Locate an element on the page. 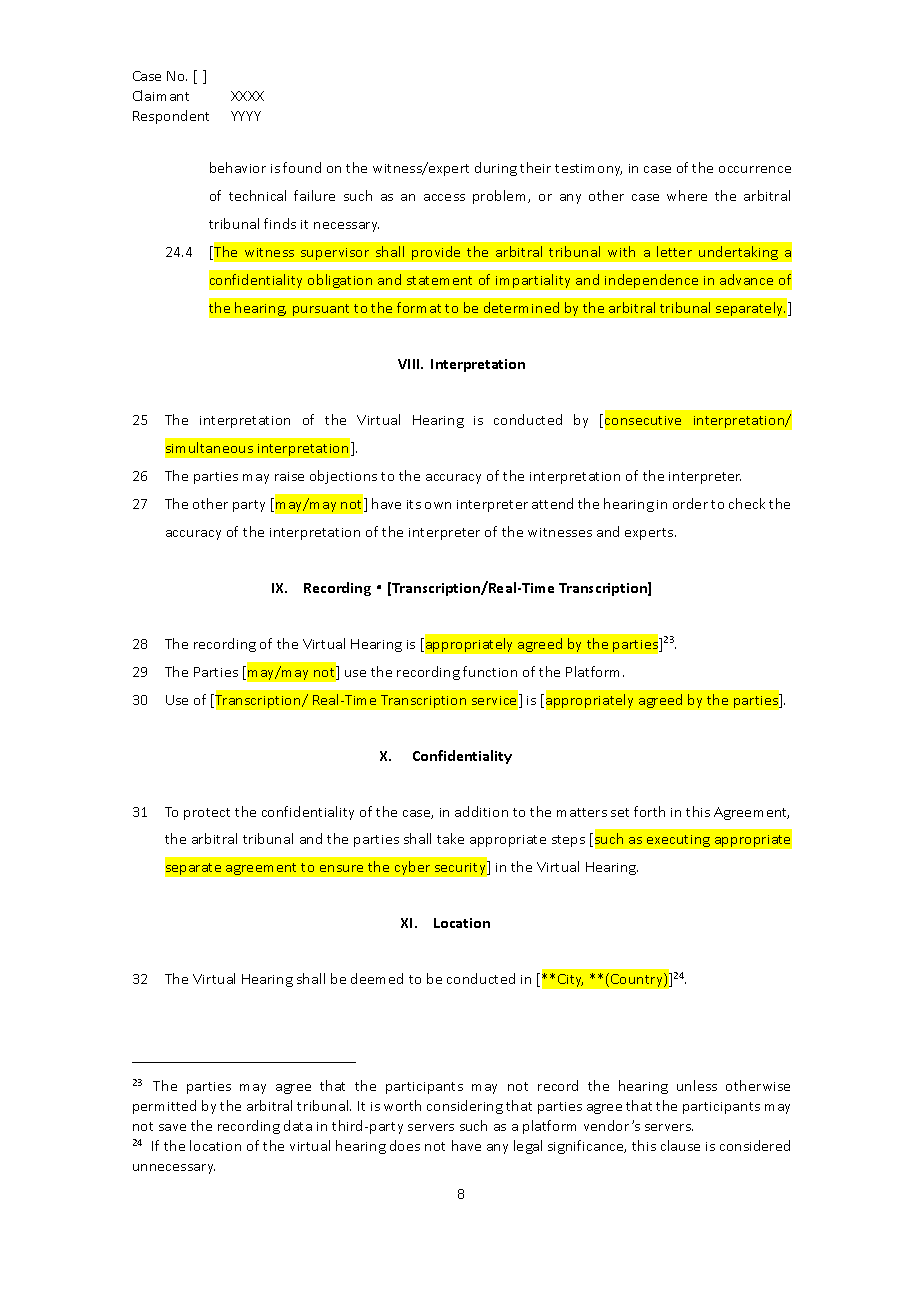 Image resolution: width=924 pixels, height=1308 pixels. independence is located at coordinates (651, 281).
